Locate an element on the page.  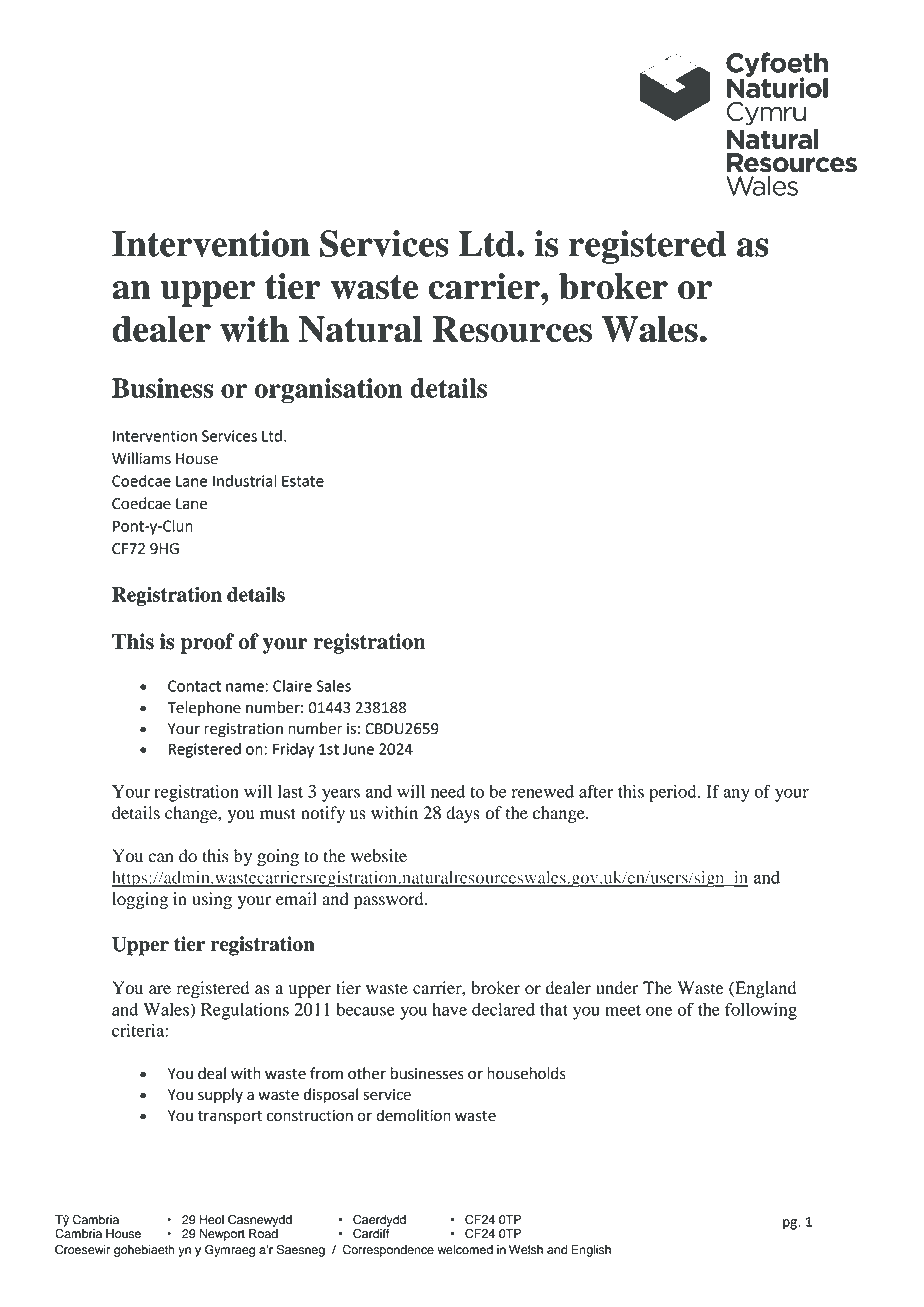
have is located at coordinates (449, 1009).
